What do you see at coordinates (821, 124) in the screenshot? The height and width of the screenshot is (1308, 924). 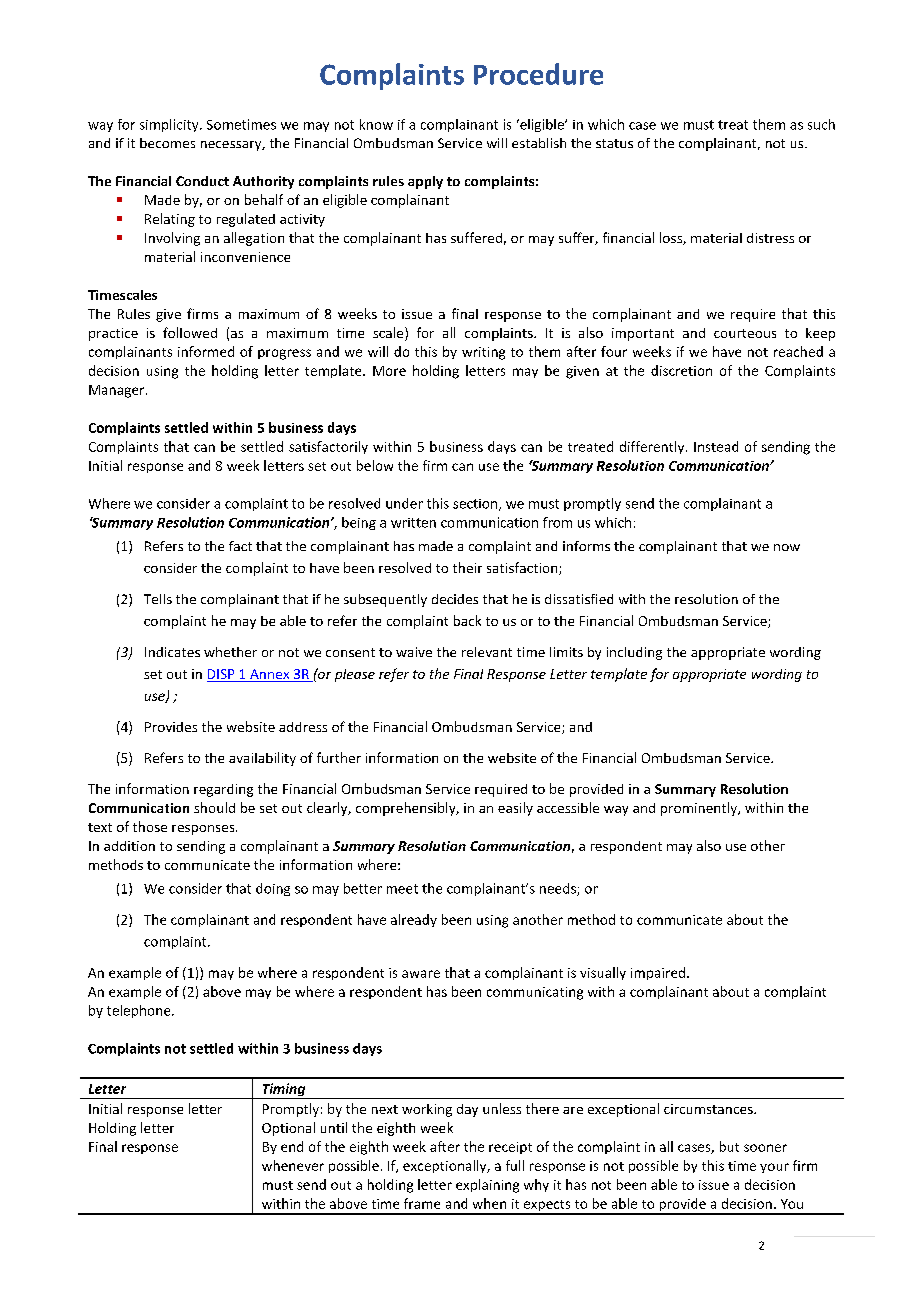 I see `such` at bounding box center [821, 124].
